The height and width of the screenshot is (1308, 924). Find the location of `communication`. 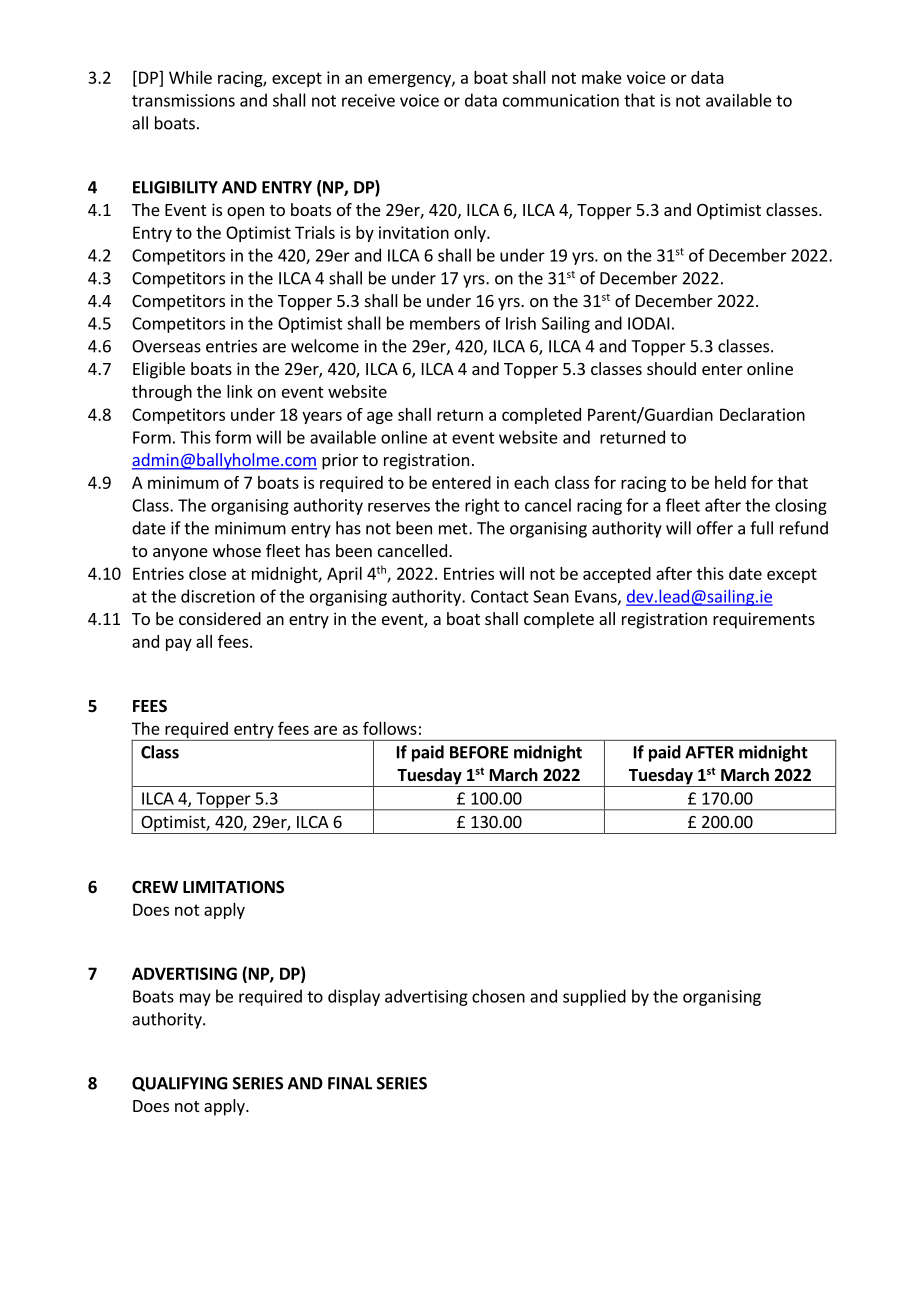

communication is located at coordinates (561, 100).
